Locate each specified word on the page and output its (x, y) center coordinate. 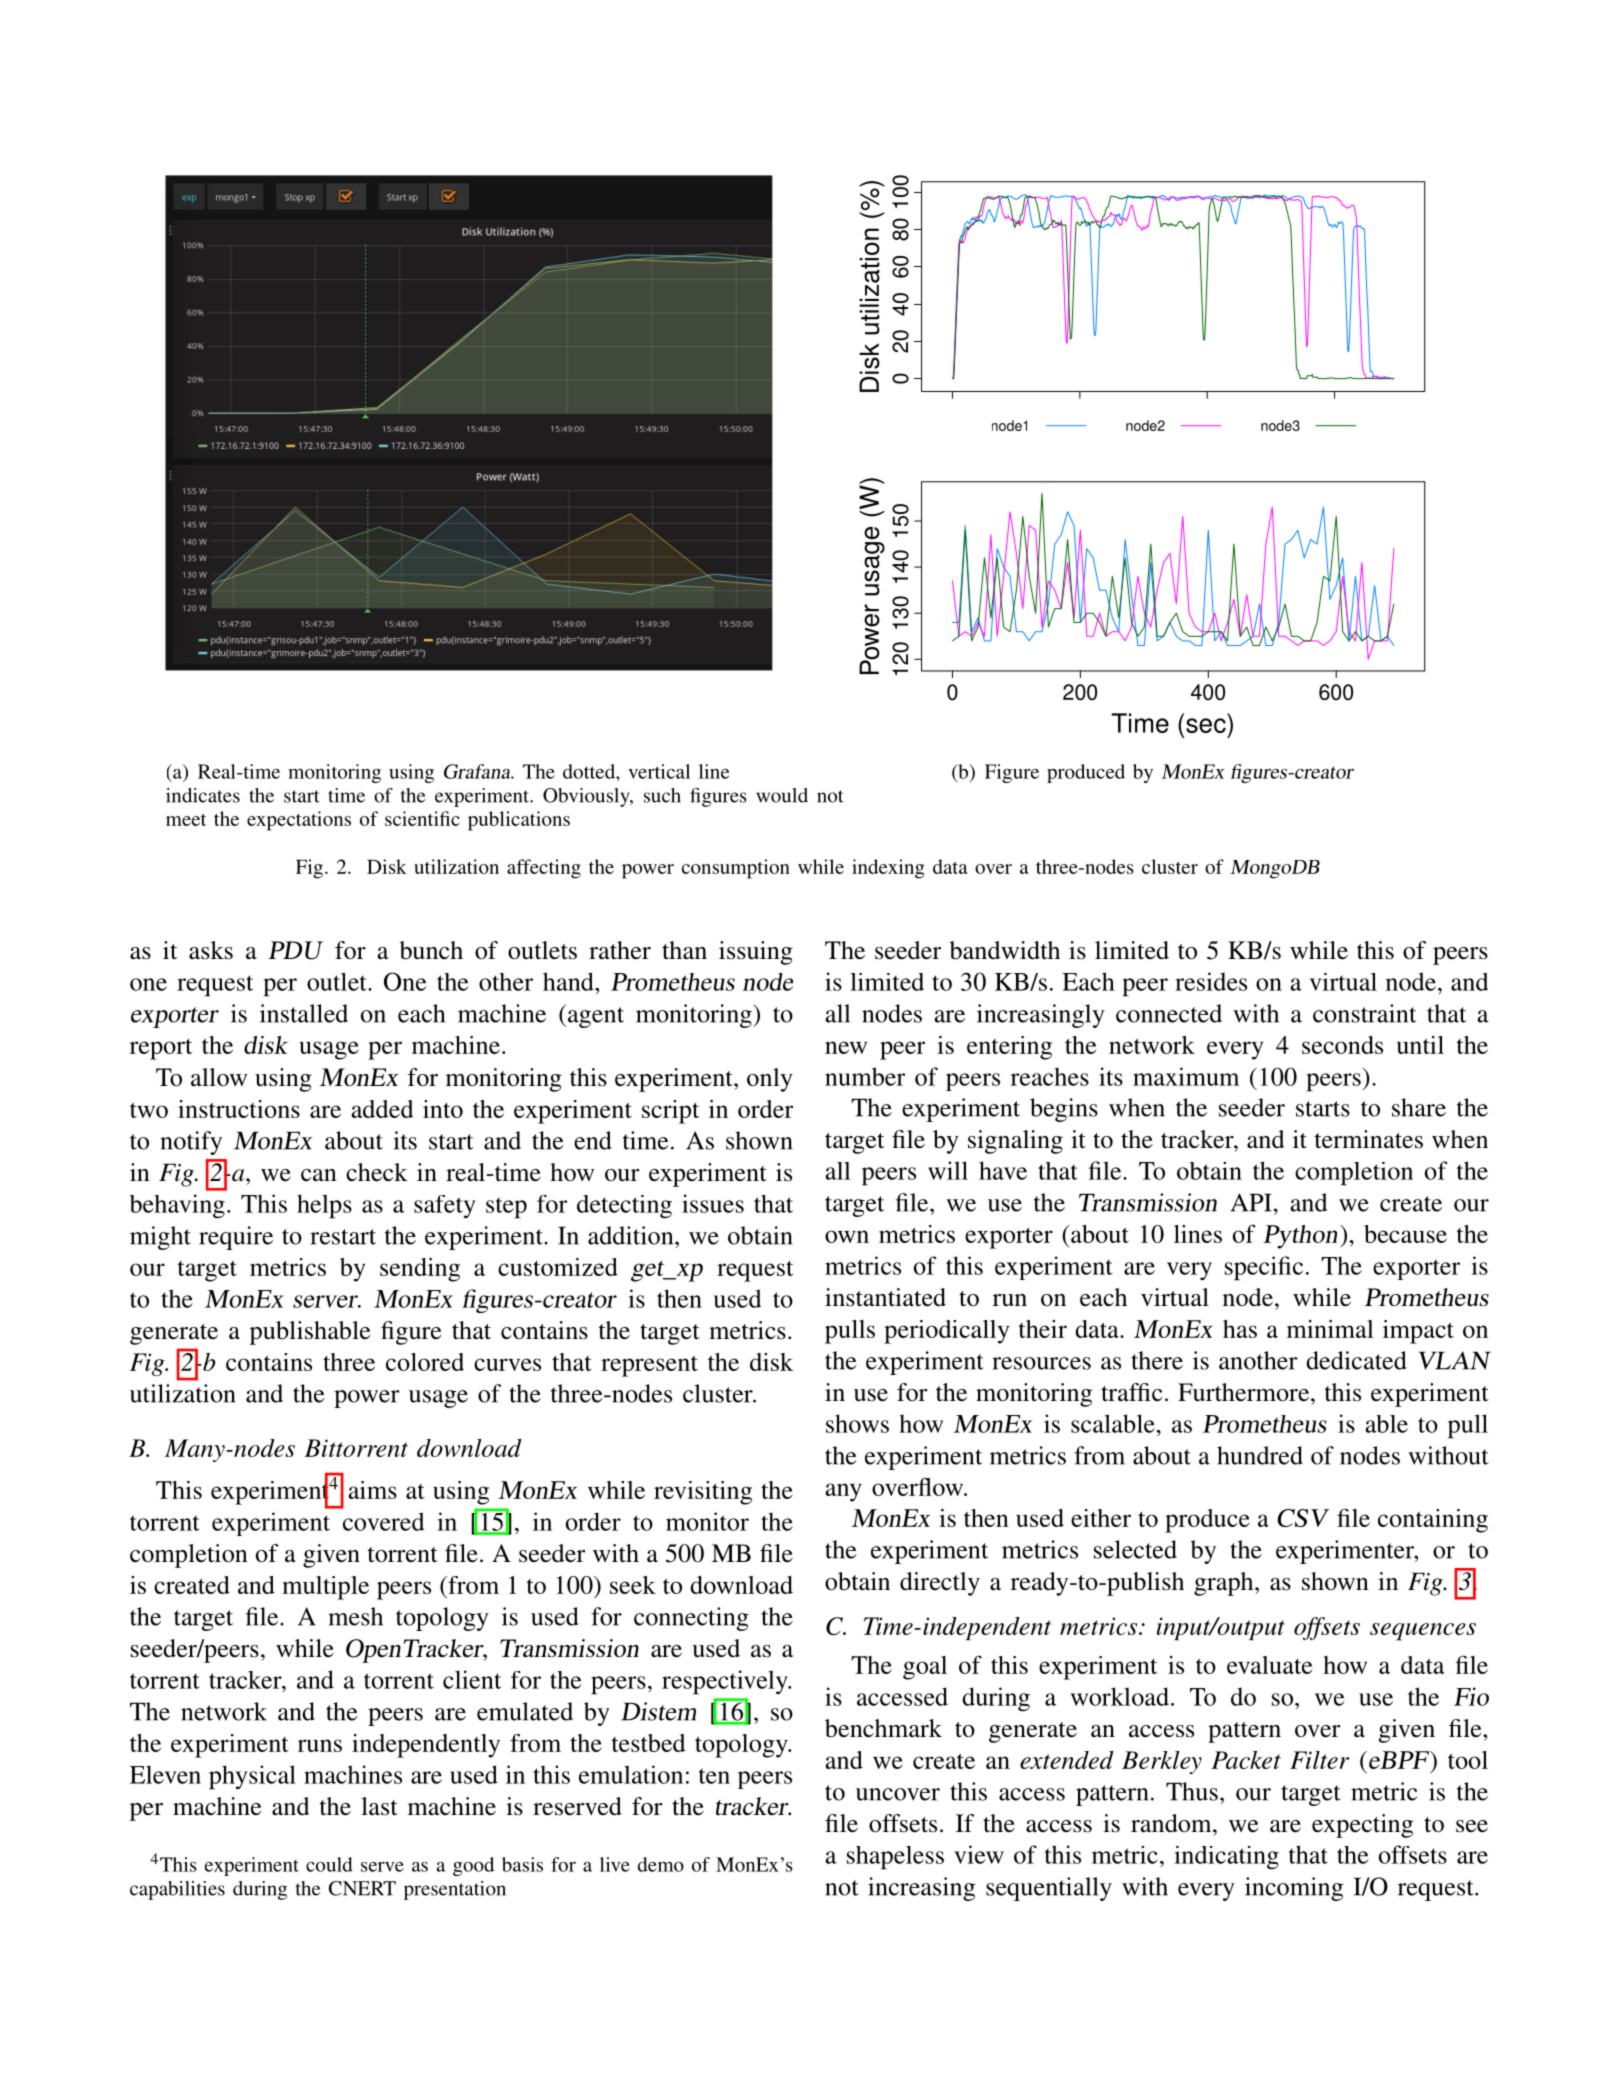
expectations (299, 821)
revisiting (703, 1493)
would (782, 795)
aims (372, 1490)
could (329, 1864)
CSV (1303, 1518)
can (319, 1175)
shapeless (895, 1858)
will (948, 1170)
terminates (1369, 1139)
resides (1211, 981)
